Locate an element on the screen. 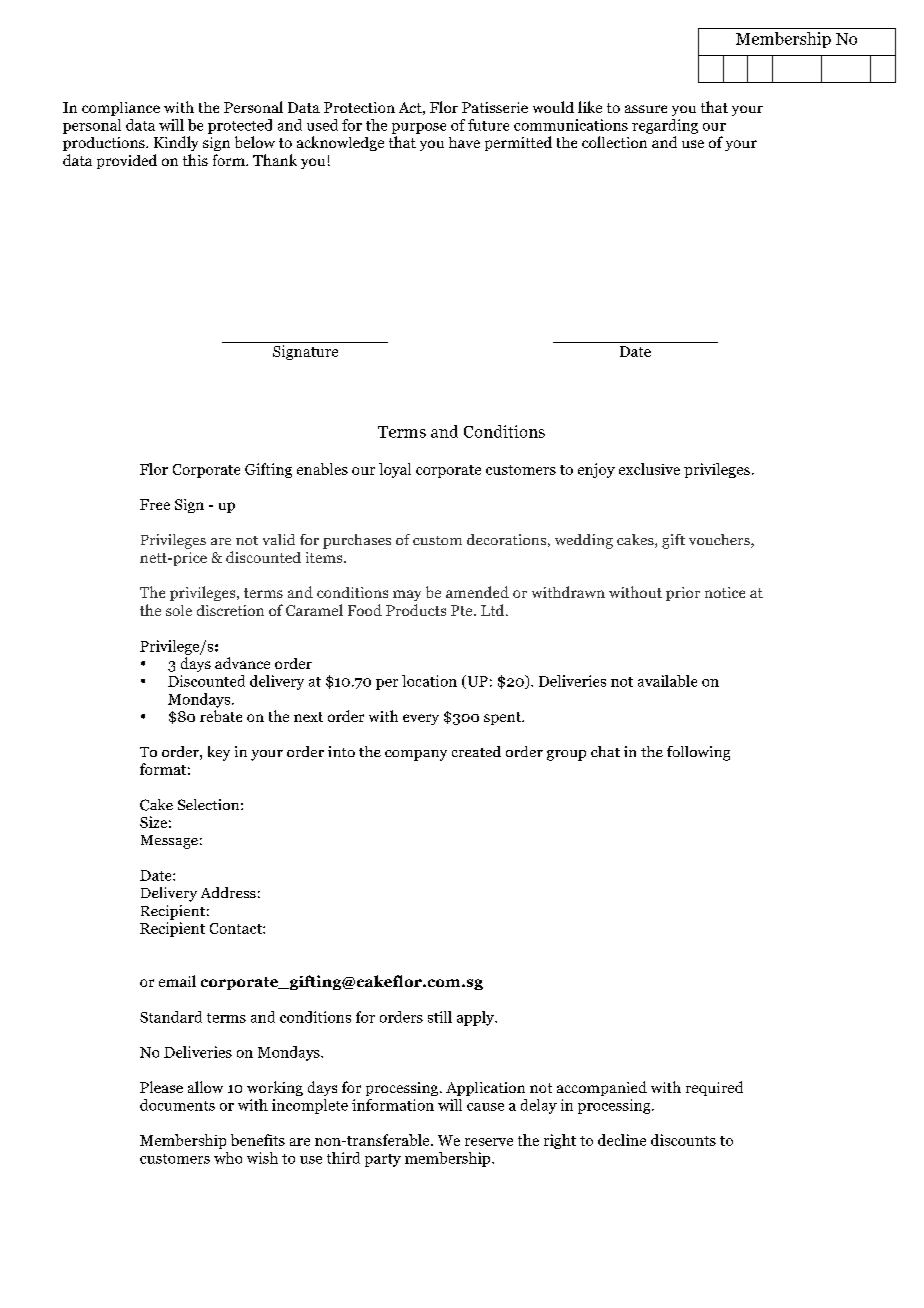 Image resolution: width=924 pixels, height=1308 pixels. company is located at coordinates (416, 755).
